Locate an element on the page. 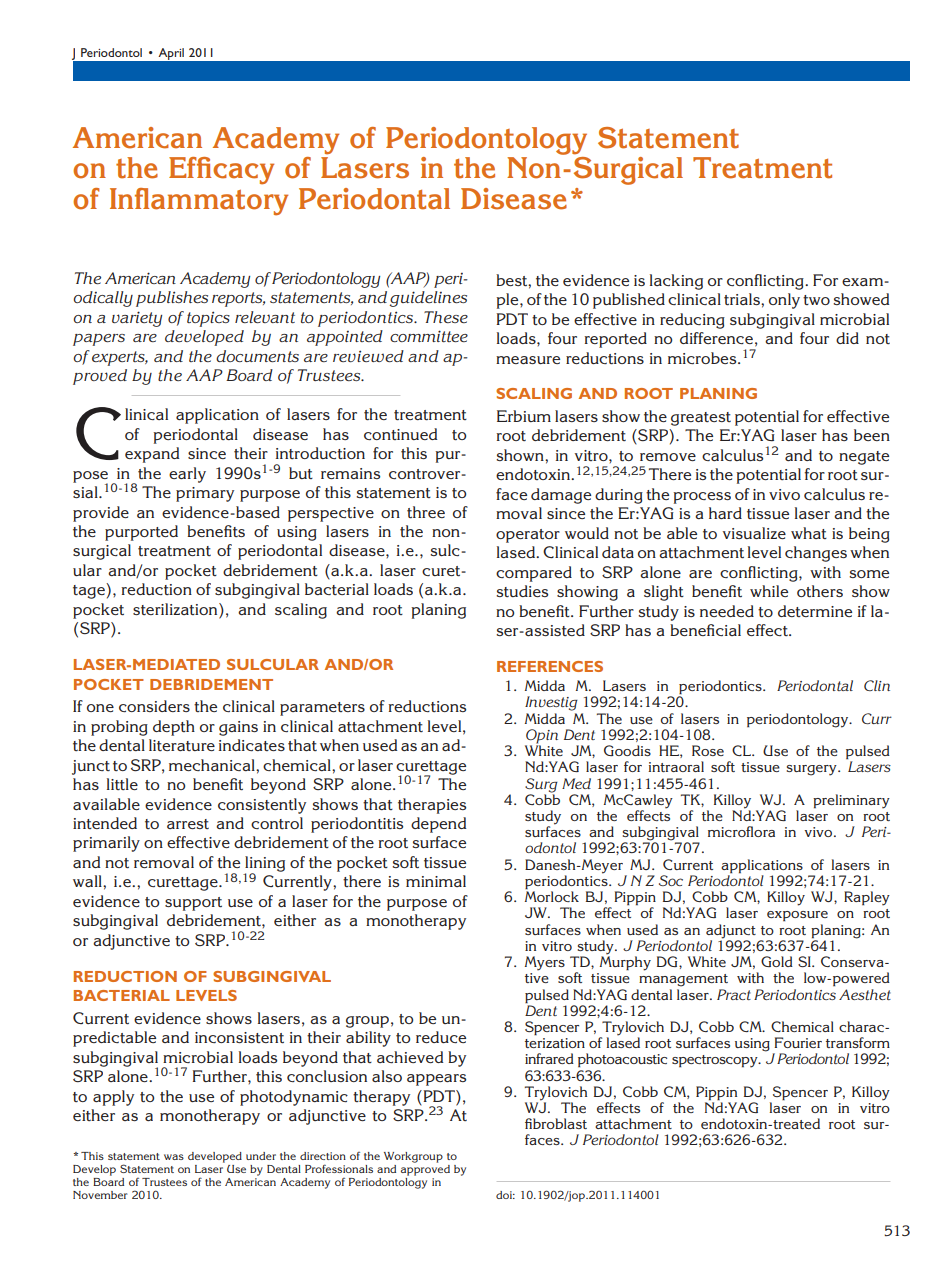 The height and width of the image is (1275, 952). guidelines is located at coordinates (428, 299).
